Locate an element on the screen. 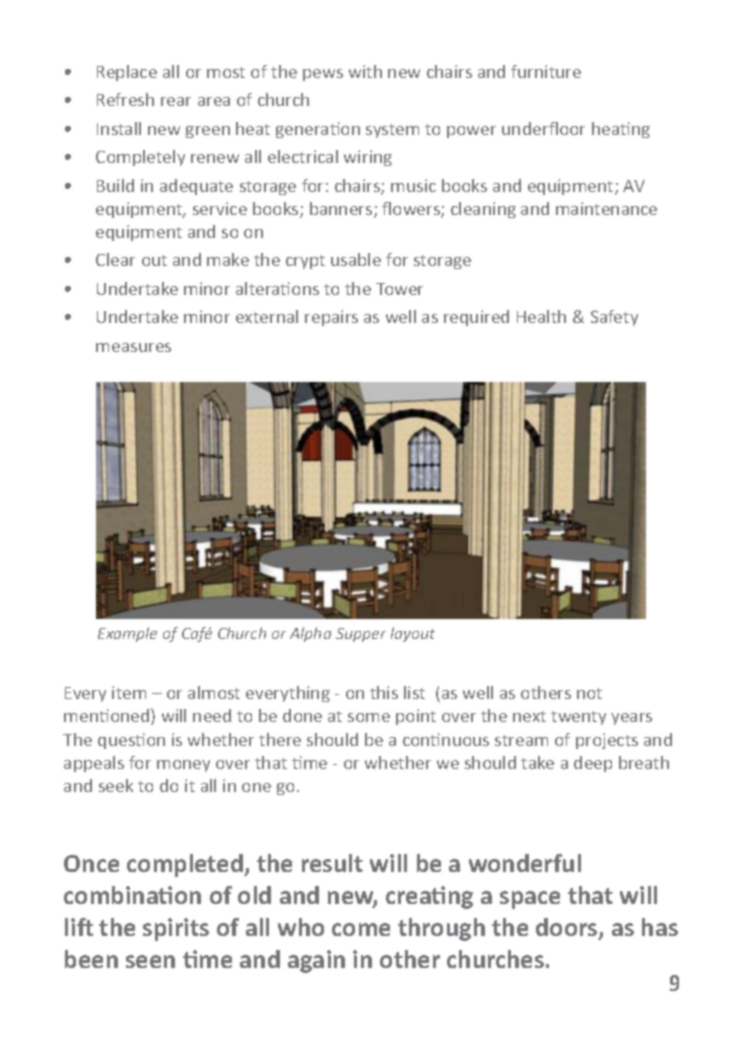 The height and width of the screenshot is (1057, 745). deep is located at coordinates (593, 764).
